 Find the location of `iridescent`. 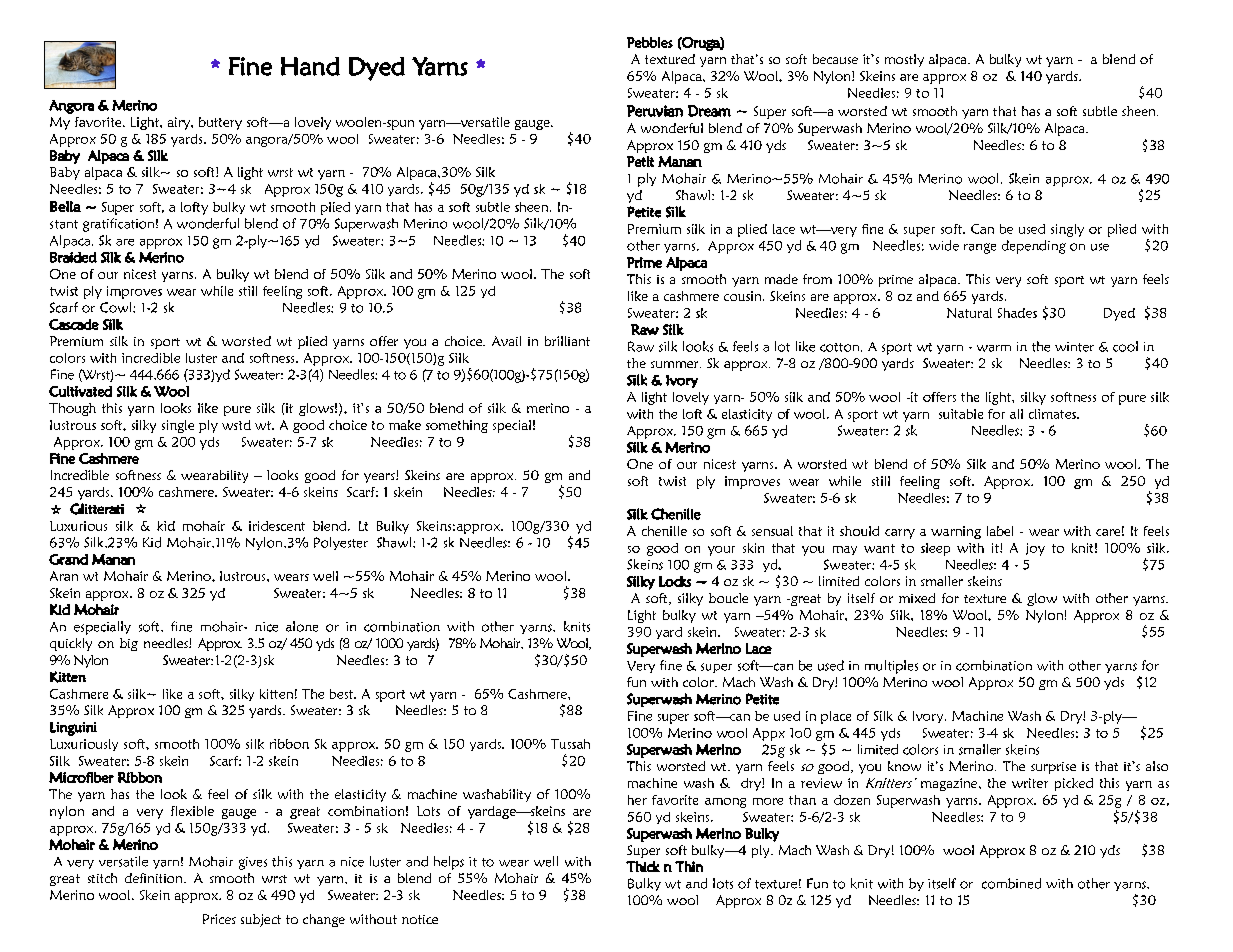

iridescent is located at coordinates (277, 526).
